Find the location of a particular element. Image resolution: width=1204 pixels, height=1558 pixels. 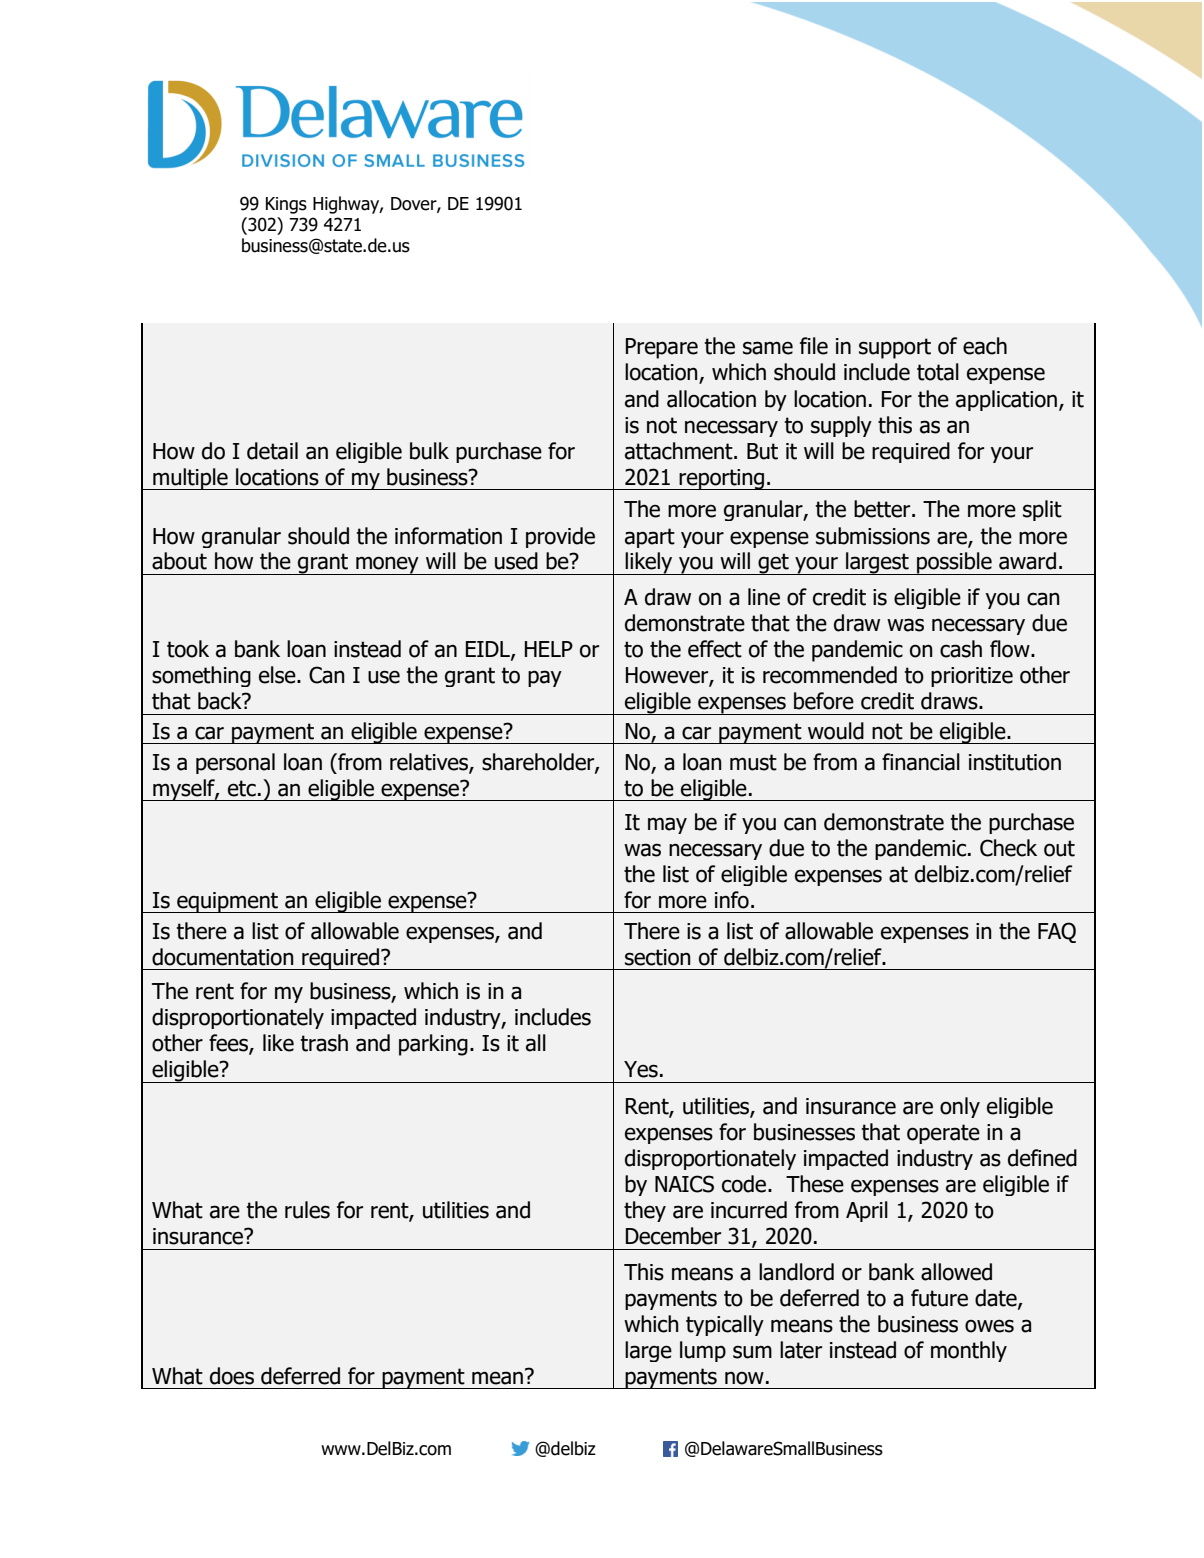

may is located at coordinates (667, 825).
